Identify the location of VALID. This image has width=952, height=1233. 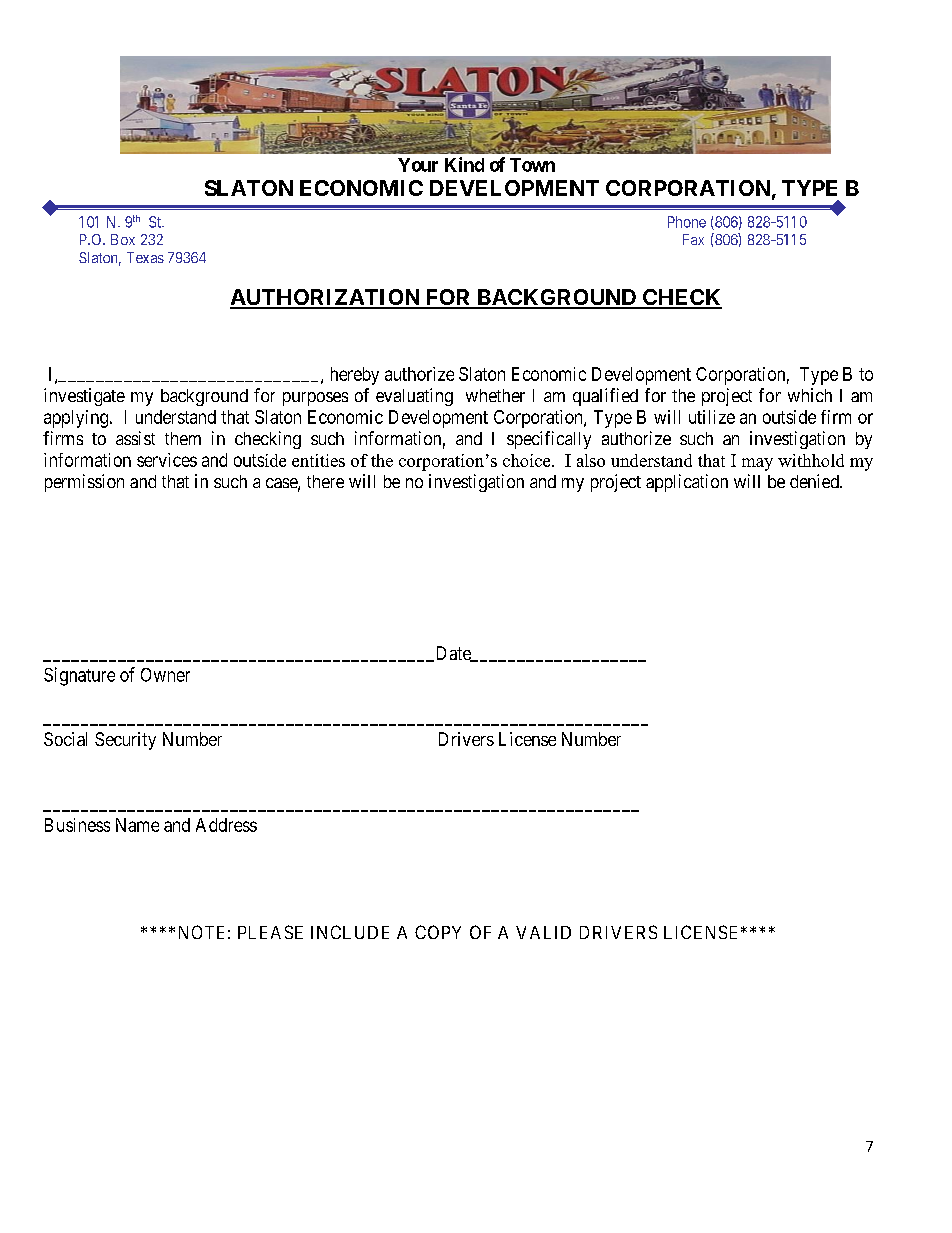
(543, 932).
